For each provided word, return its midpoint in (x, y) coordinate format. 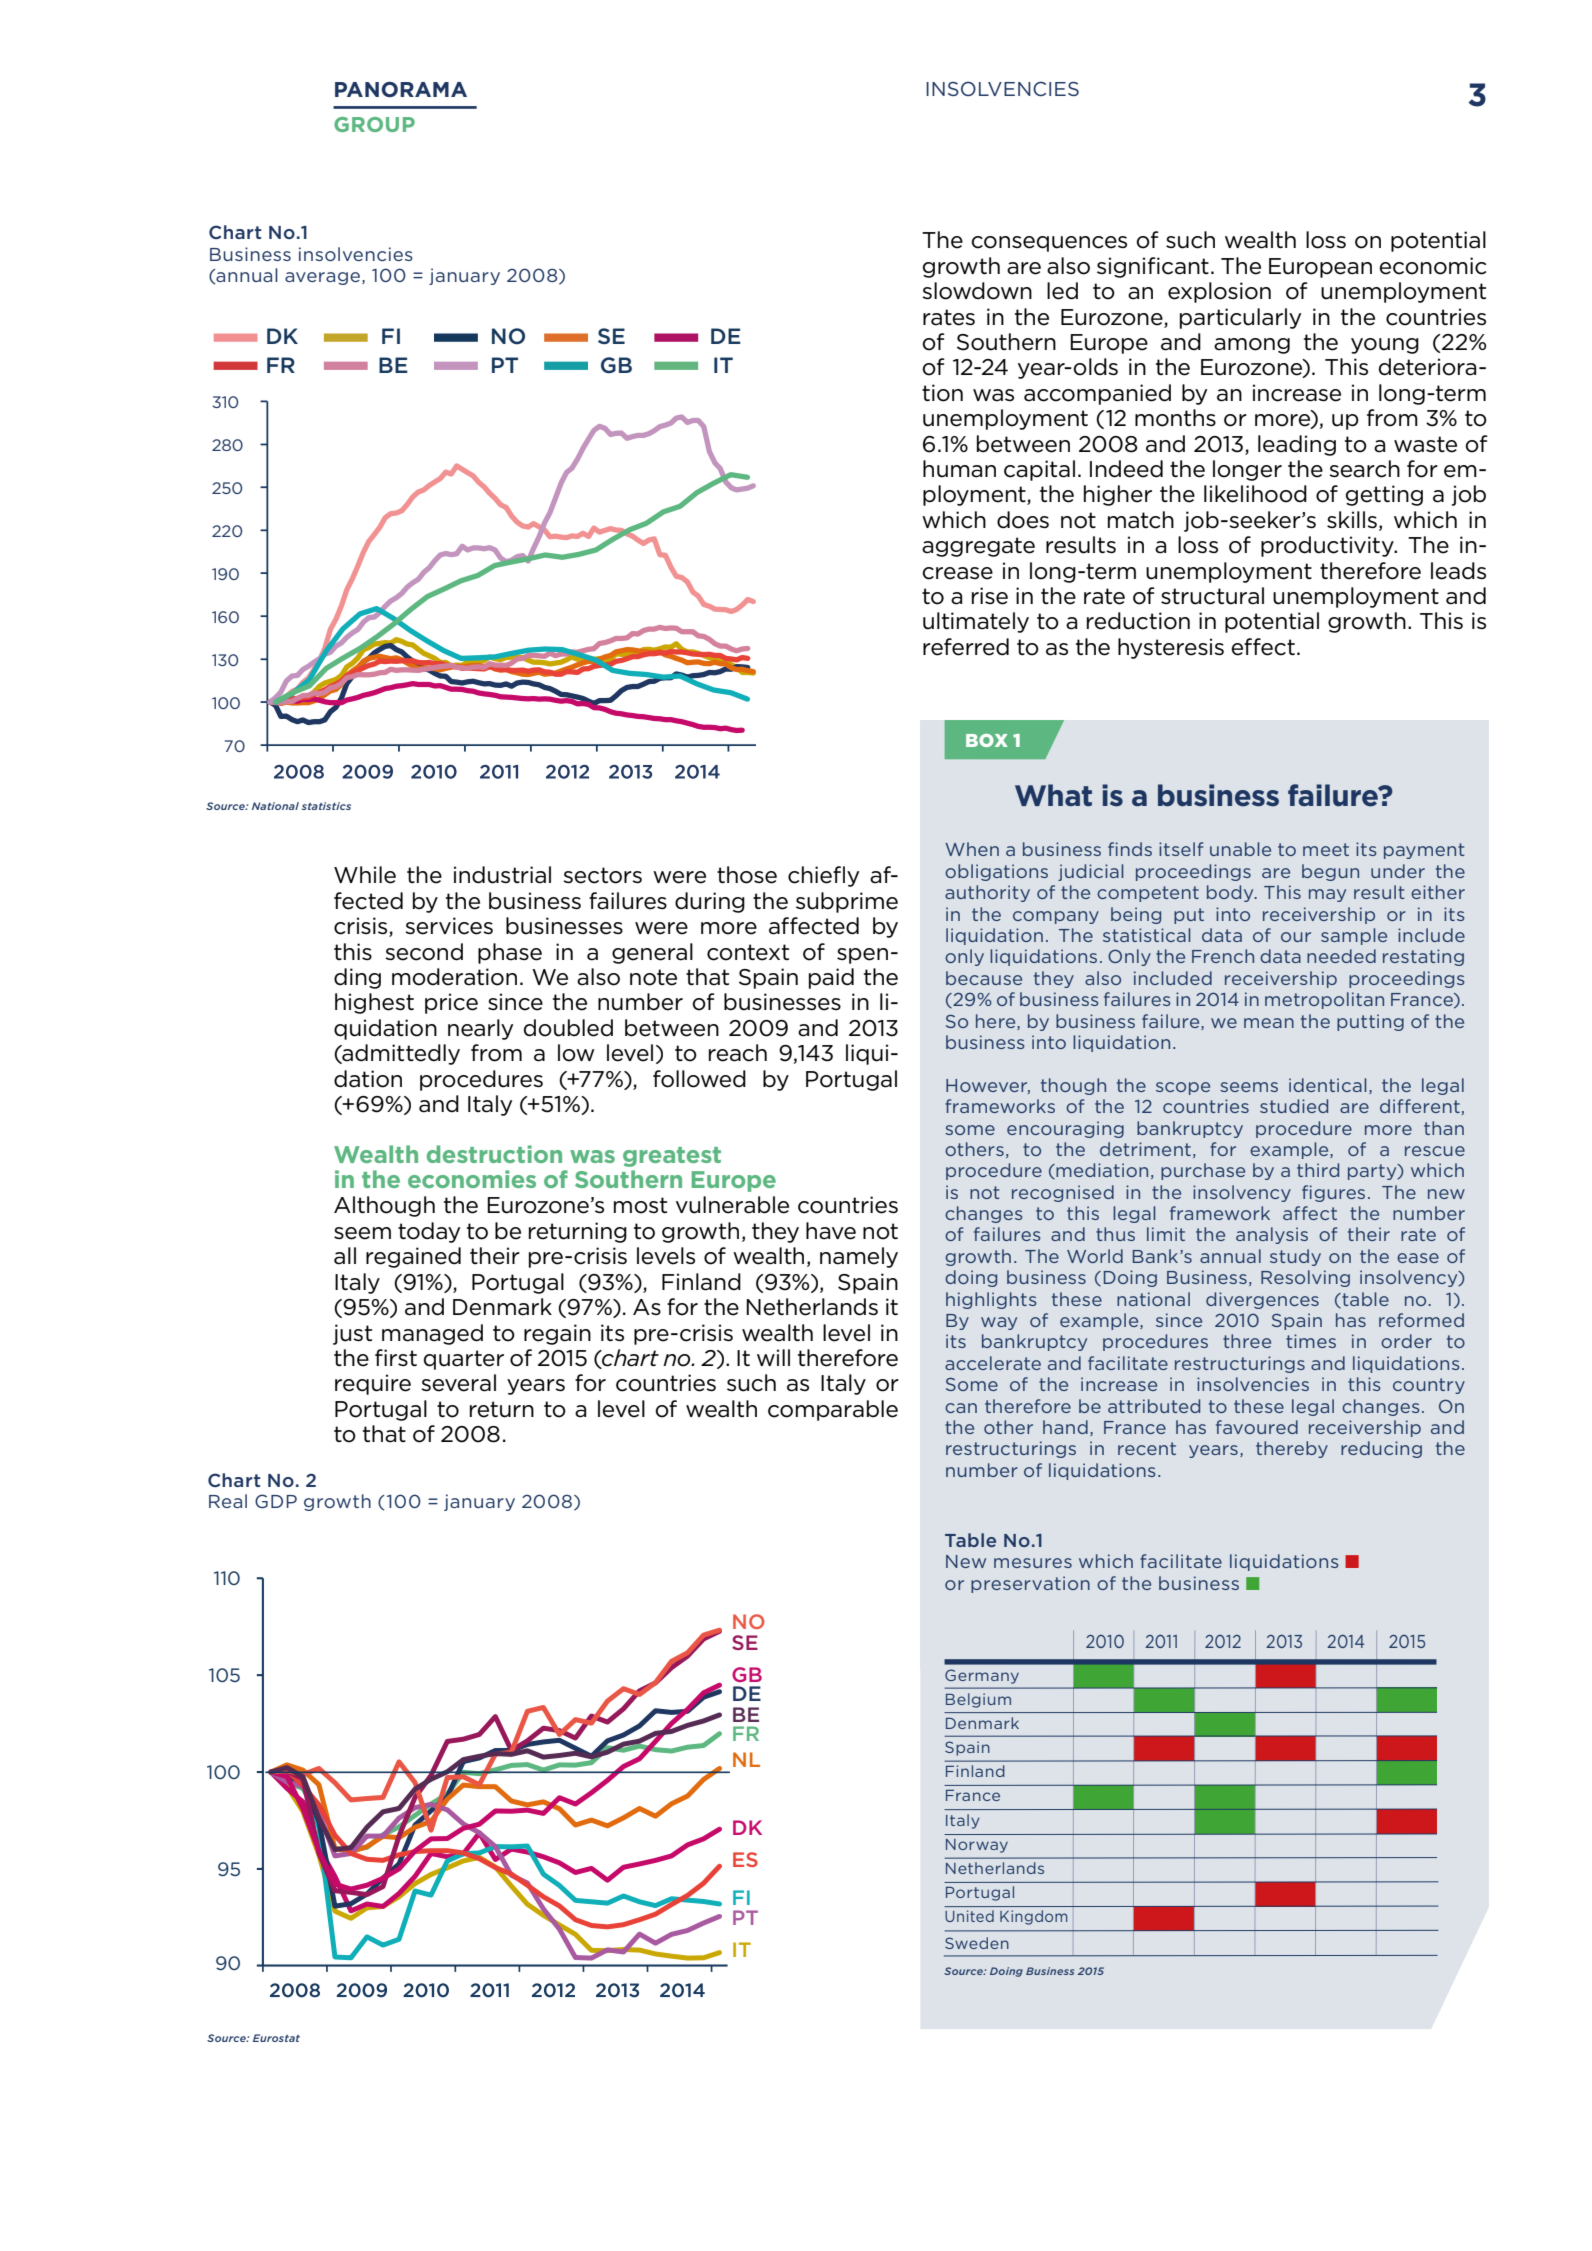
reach (738, 1053)
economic (1432, 266)
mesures (1033, 1563)
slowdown (977, 291)
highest (374, 1003)
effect (1263, 647)
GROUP (374, 124)
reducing (1381, 1449)
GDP (276, 1501)
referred (966, 647)
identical (1327, 1085)
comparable (833, 1410)
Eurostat (276, 2038)
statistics (326, 806)
